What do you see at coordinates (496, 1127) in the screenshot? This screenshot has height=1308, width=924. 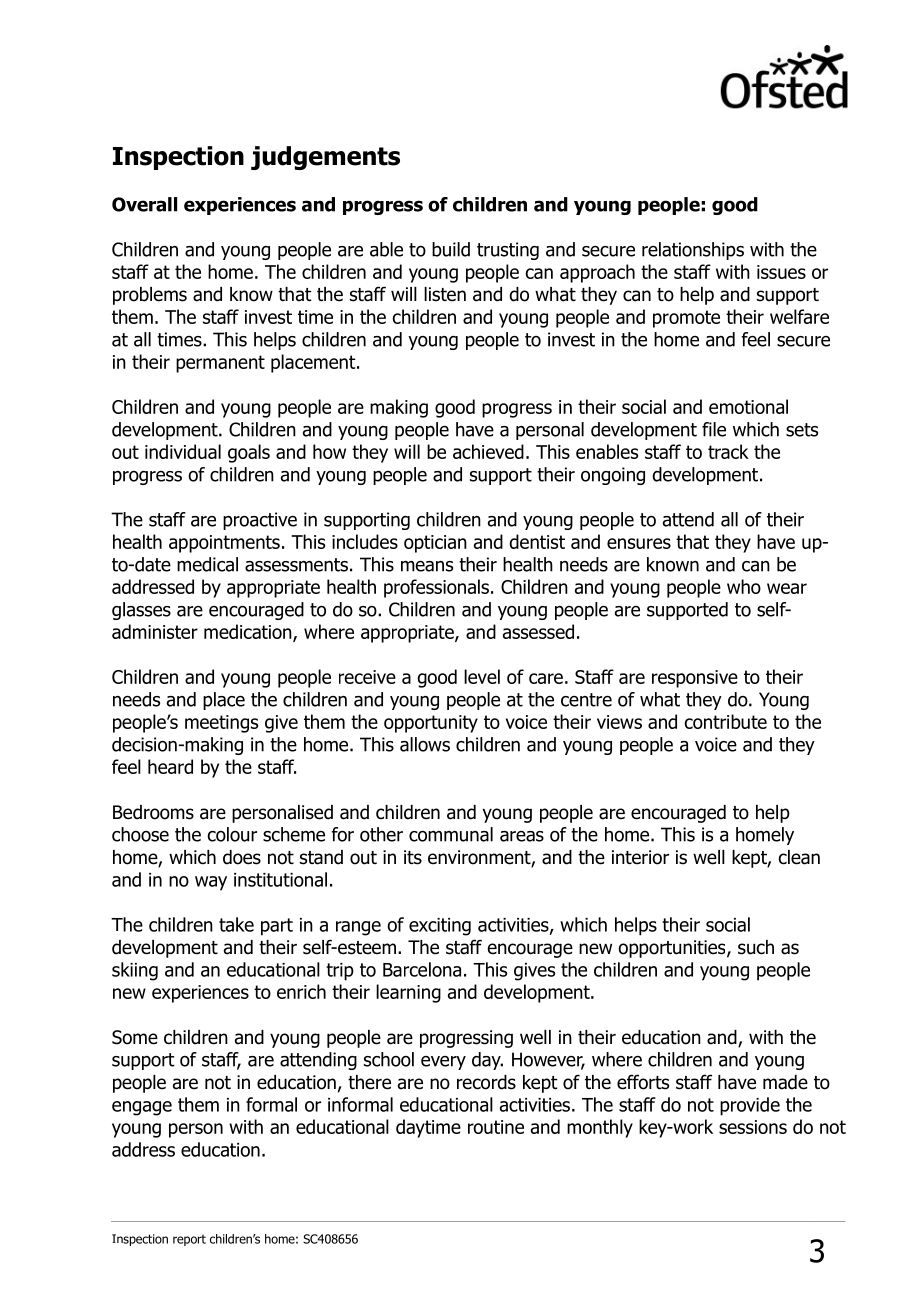 I see `routine` at bounding box center [496, 1127].
